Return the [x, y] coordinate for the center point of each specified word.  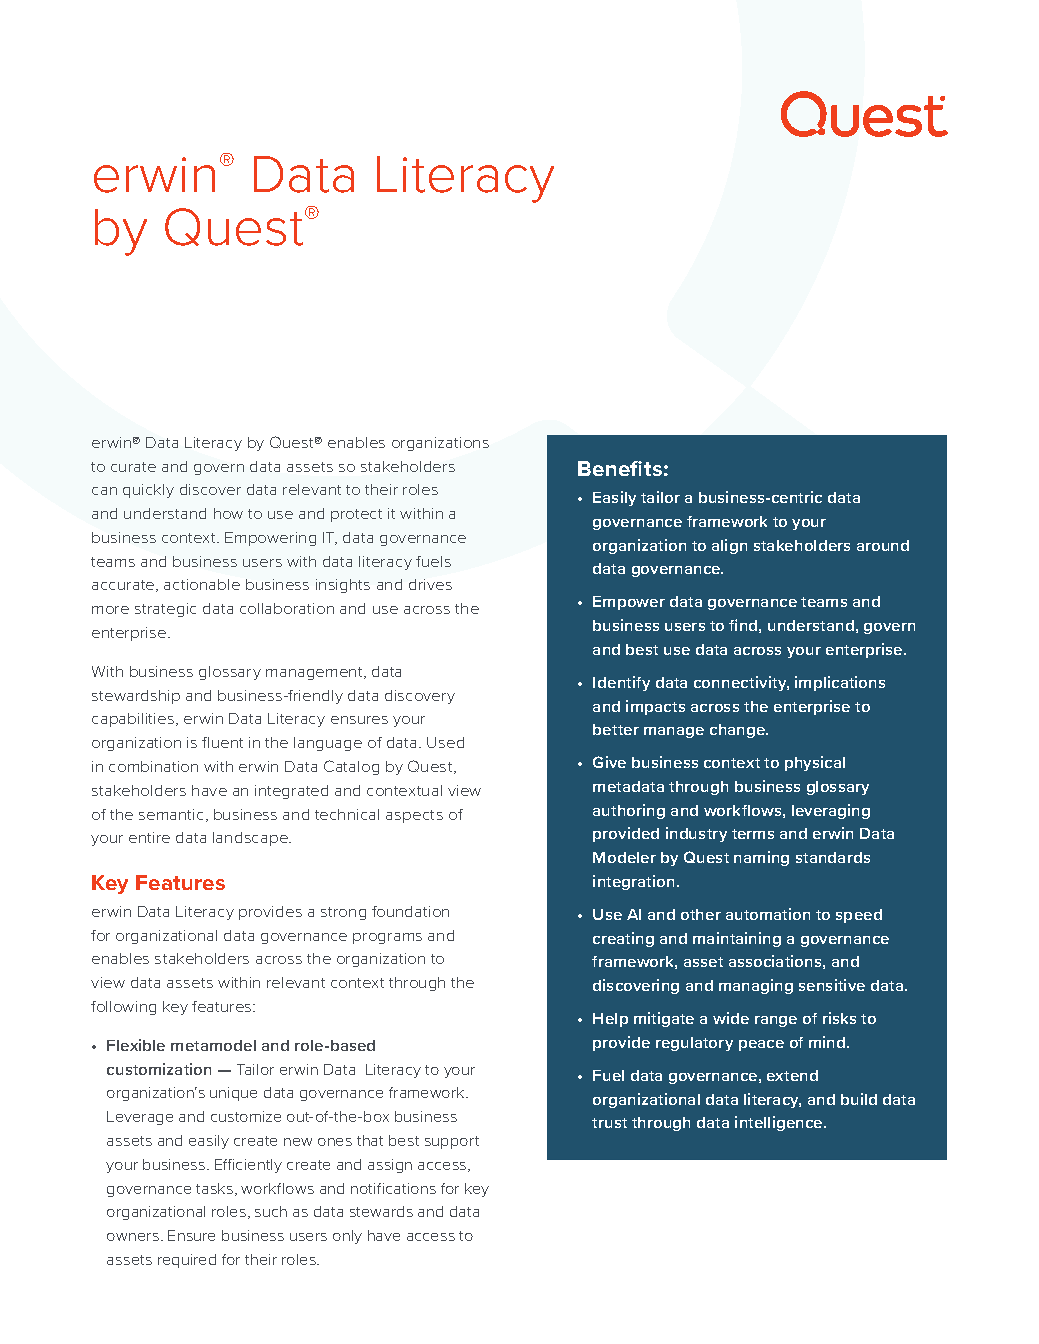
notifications [393, 1188]
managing [756, 986]
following [123, 1008]
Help [610, 1020]
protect [356, 515]
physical [815, 763]
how [228, 513]
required [187, 1261]
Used [445, 742]
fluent [222, 742]
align [729, 546]
